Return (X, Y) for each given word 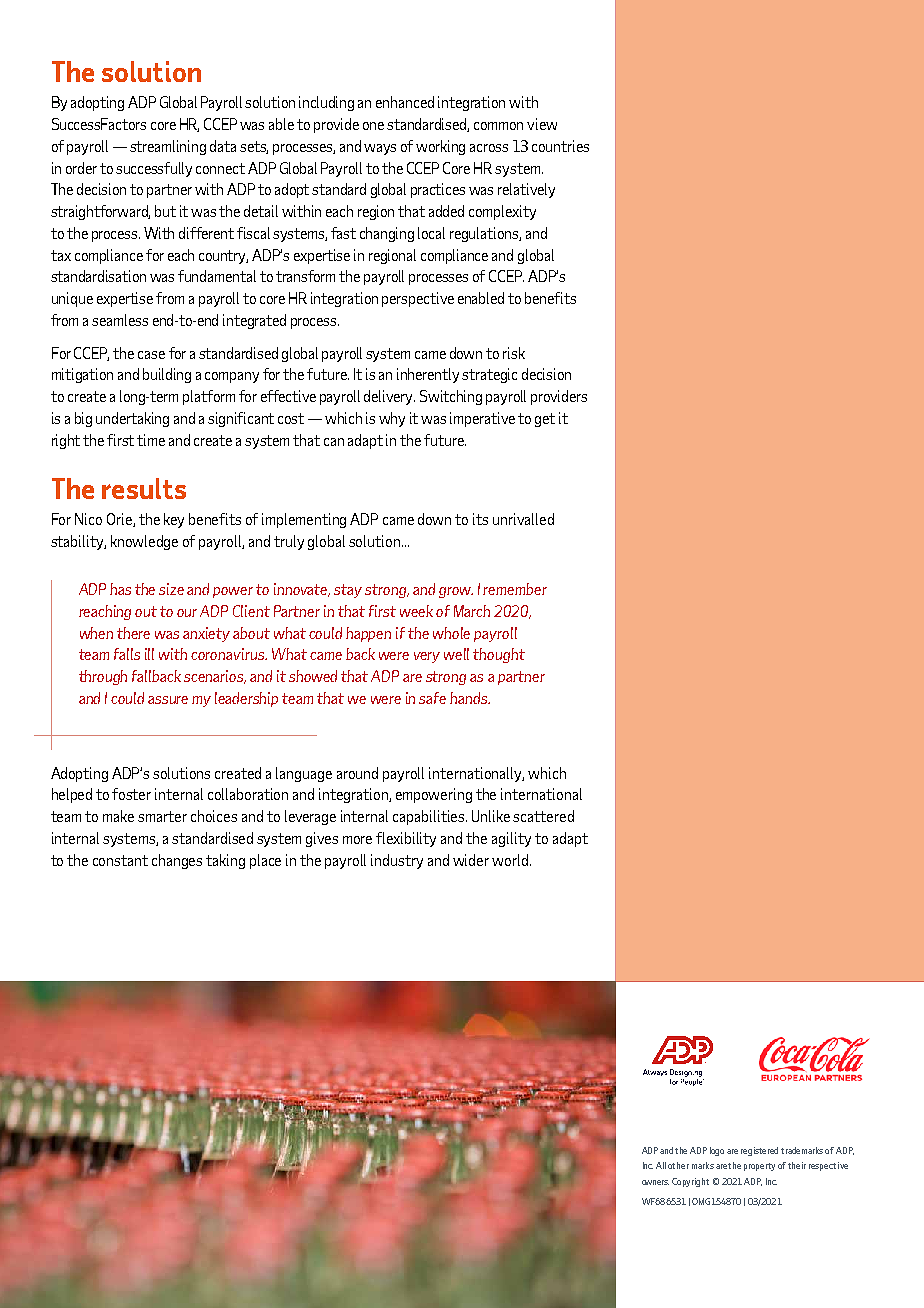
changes (177, 861)
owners (655, 1182)
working (440, 147)
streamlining (168, 147)
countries (560, 146)
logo (717, 1151)
